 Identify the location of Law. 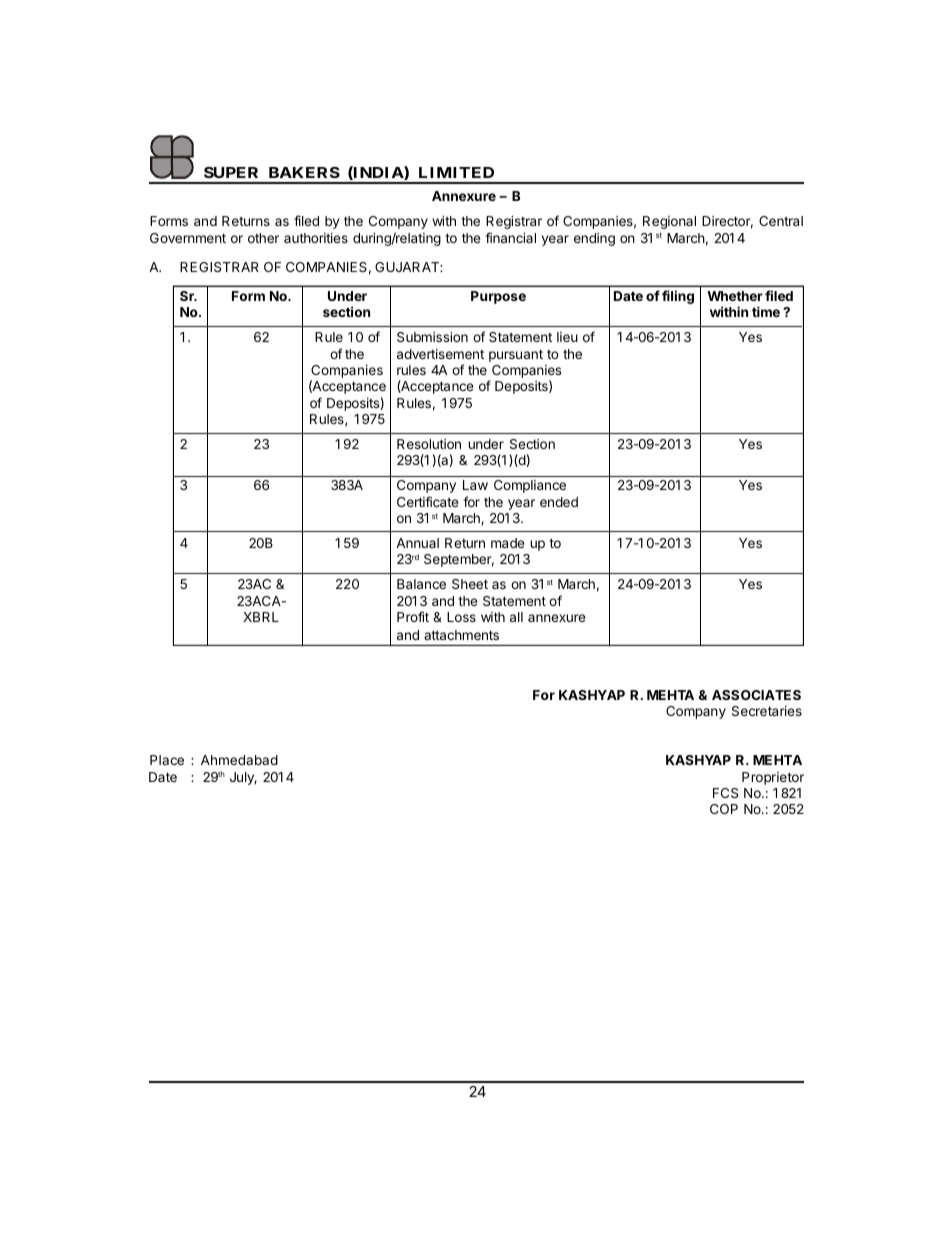
(475, 485).
